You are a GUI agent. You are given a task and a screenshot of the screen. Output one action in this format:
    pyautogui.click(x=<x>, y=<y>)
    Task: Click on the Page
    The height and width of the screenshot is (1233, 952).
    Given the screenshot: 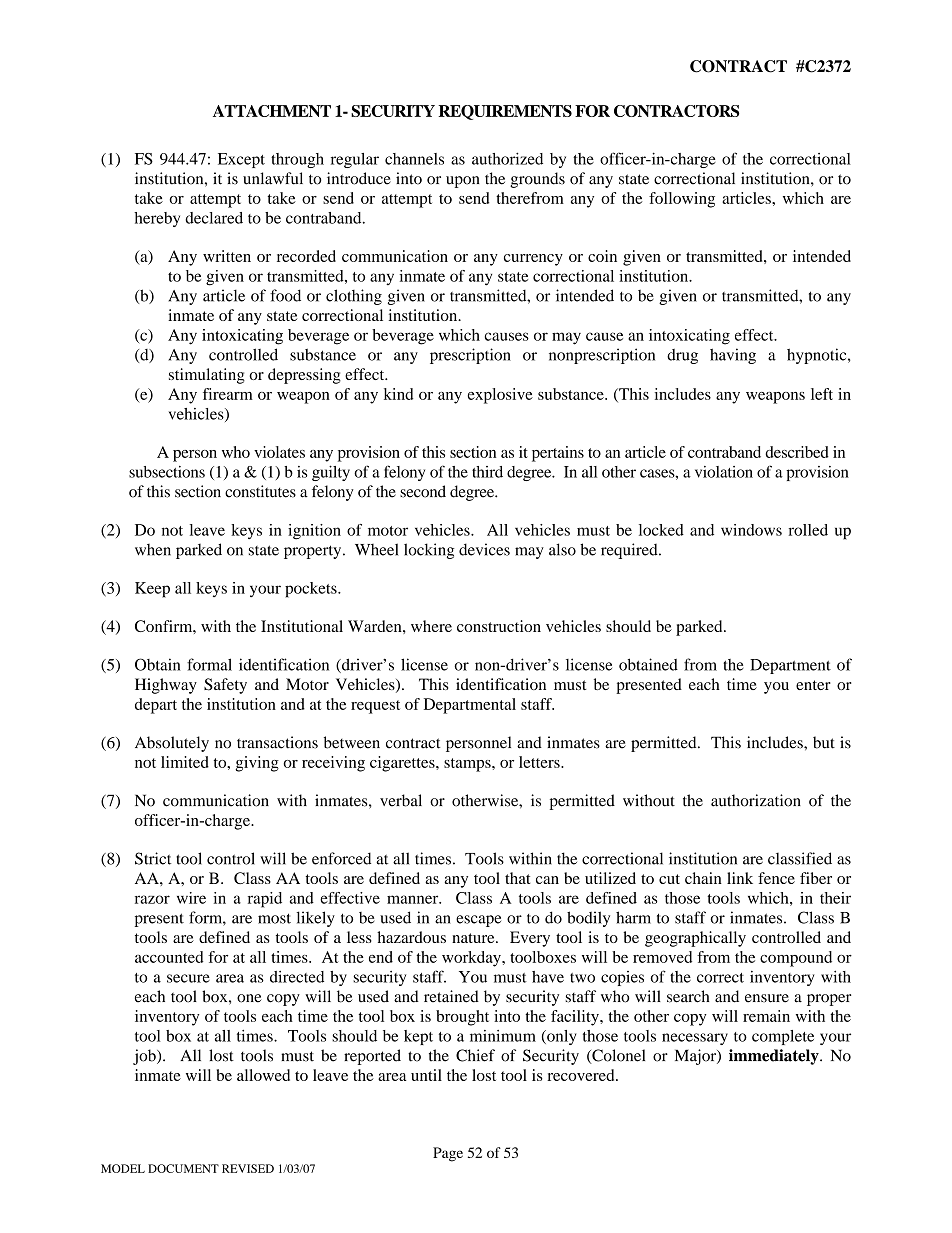 What is the action you would take?
    pyautogui.click(x=448, y=1154)
